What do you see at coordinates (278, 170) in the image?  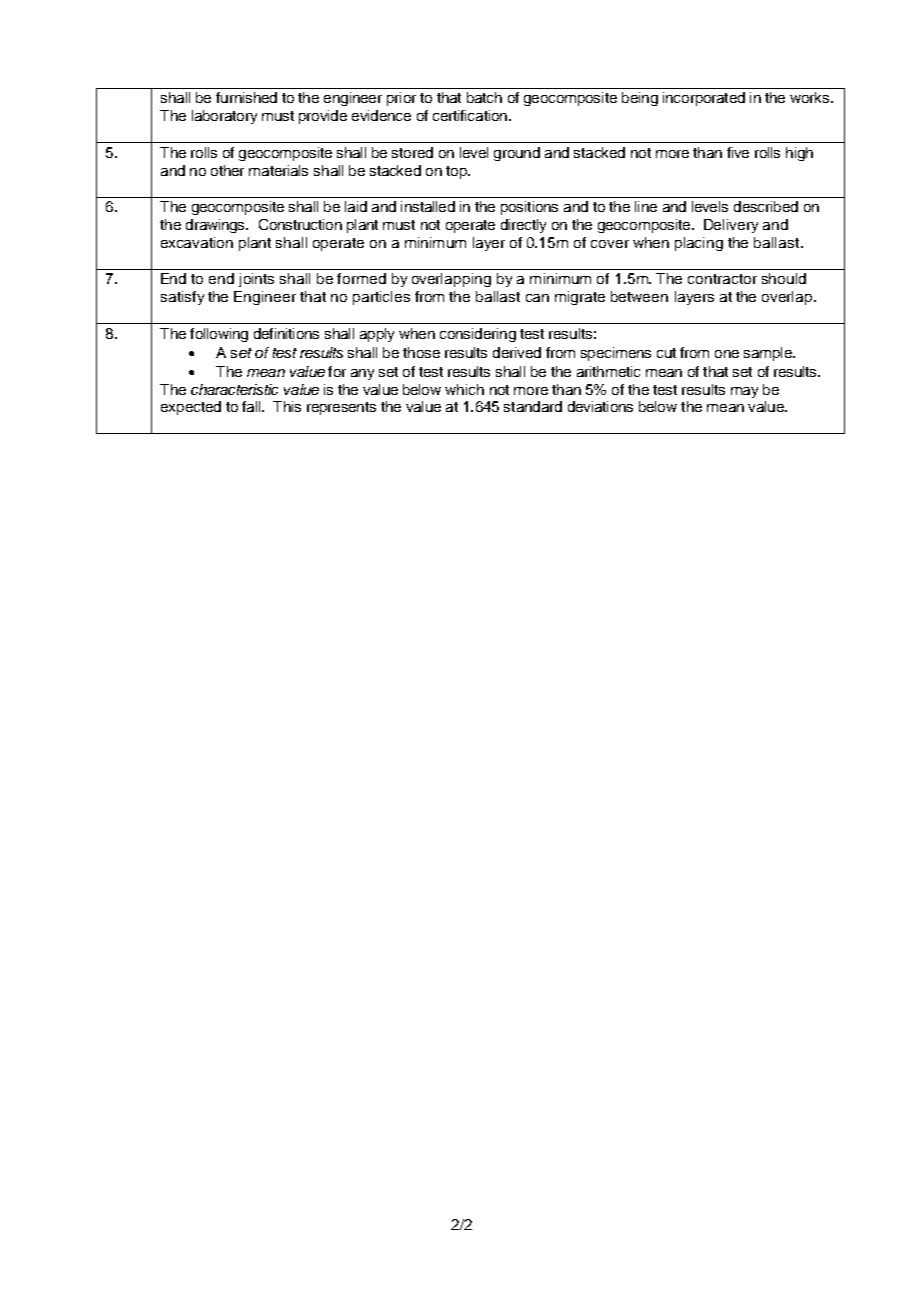 I see `materials` at bounding box center [278, 170].
